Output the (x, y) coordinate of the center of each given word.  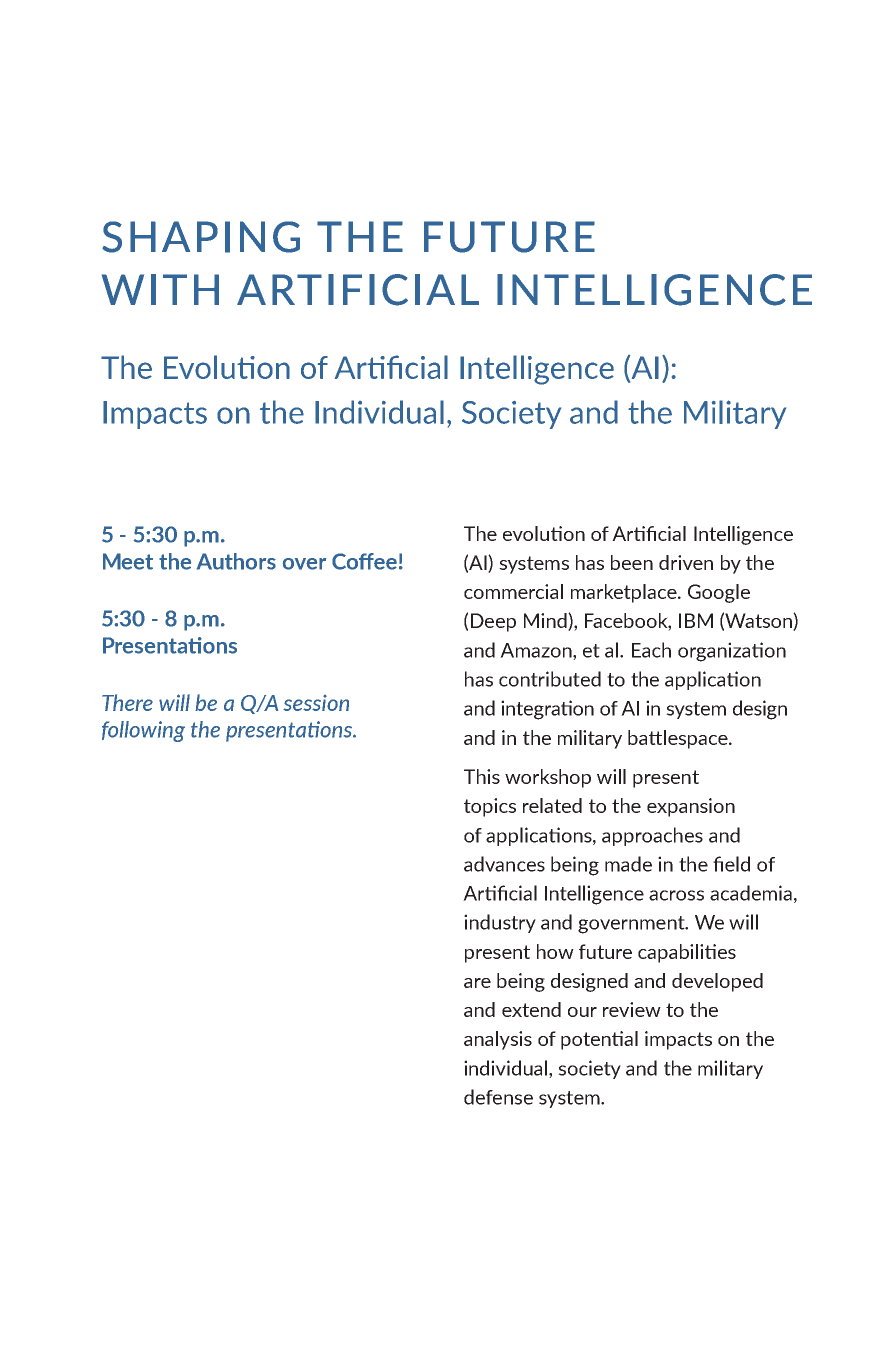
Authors (236, 561)
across (676, 895)
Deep (493, 622)
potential (599, 1040)
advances (504, 864)
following (143, 731)
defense (498, 1097)
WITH (160, 289)
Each (651, 650)
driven (686, 562)
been (632, 562)
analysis (498, 1040)
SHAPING (201, 237)
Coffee (364, 561)
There (127, 702)
